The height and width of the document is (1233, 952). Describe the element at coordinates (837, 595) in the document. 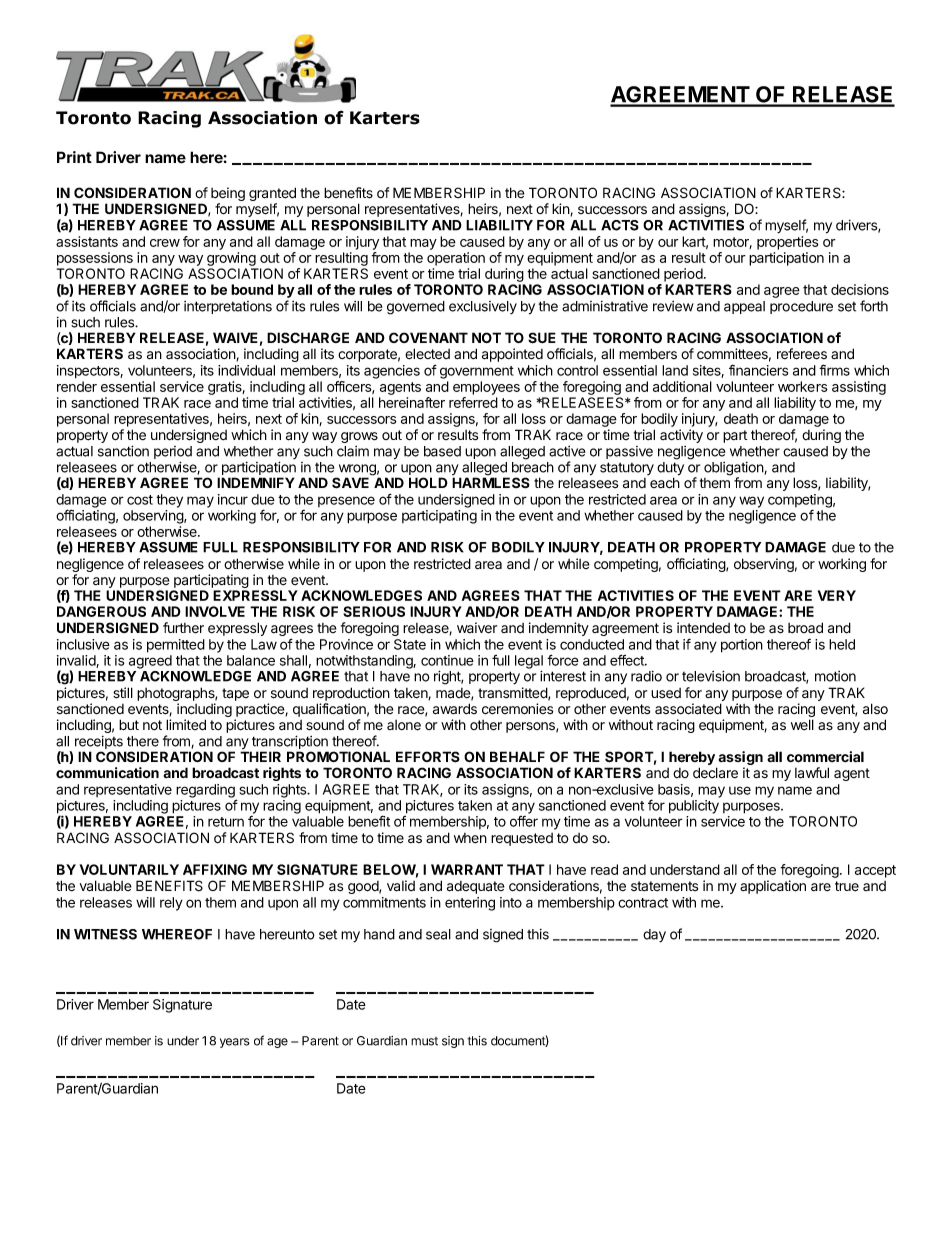

I see `VERY` at that location.
